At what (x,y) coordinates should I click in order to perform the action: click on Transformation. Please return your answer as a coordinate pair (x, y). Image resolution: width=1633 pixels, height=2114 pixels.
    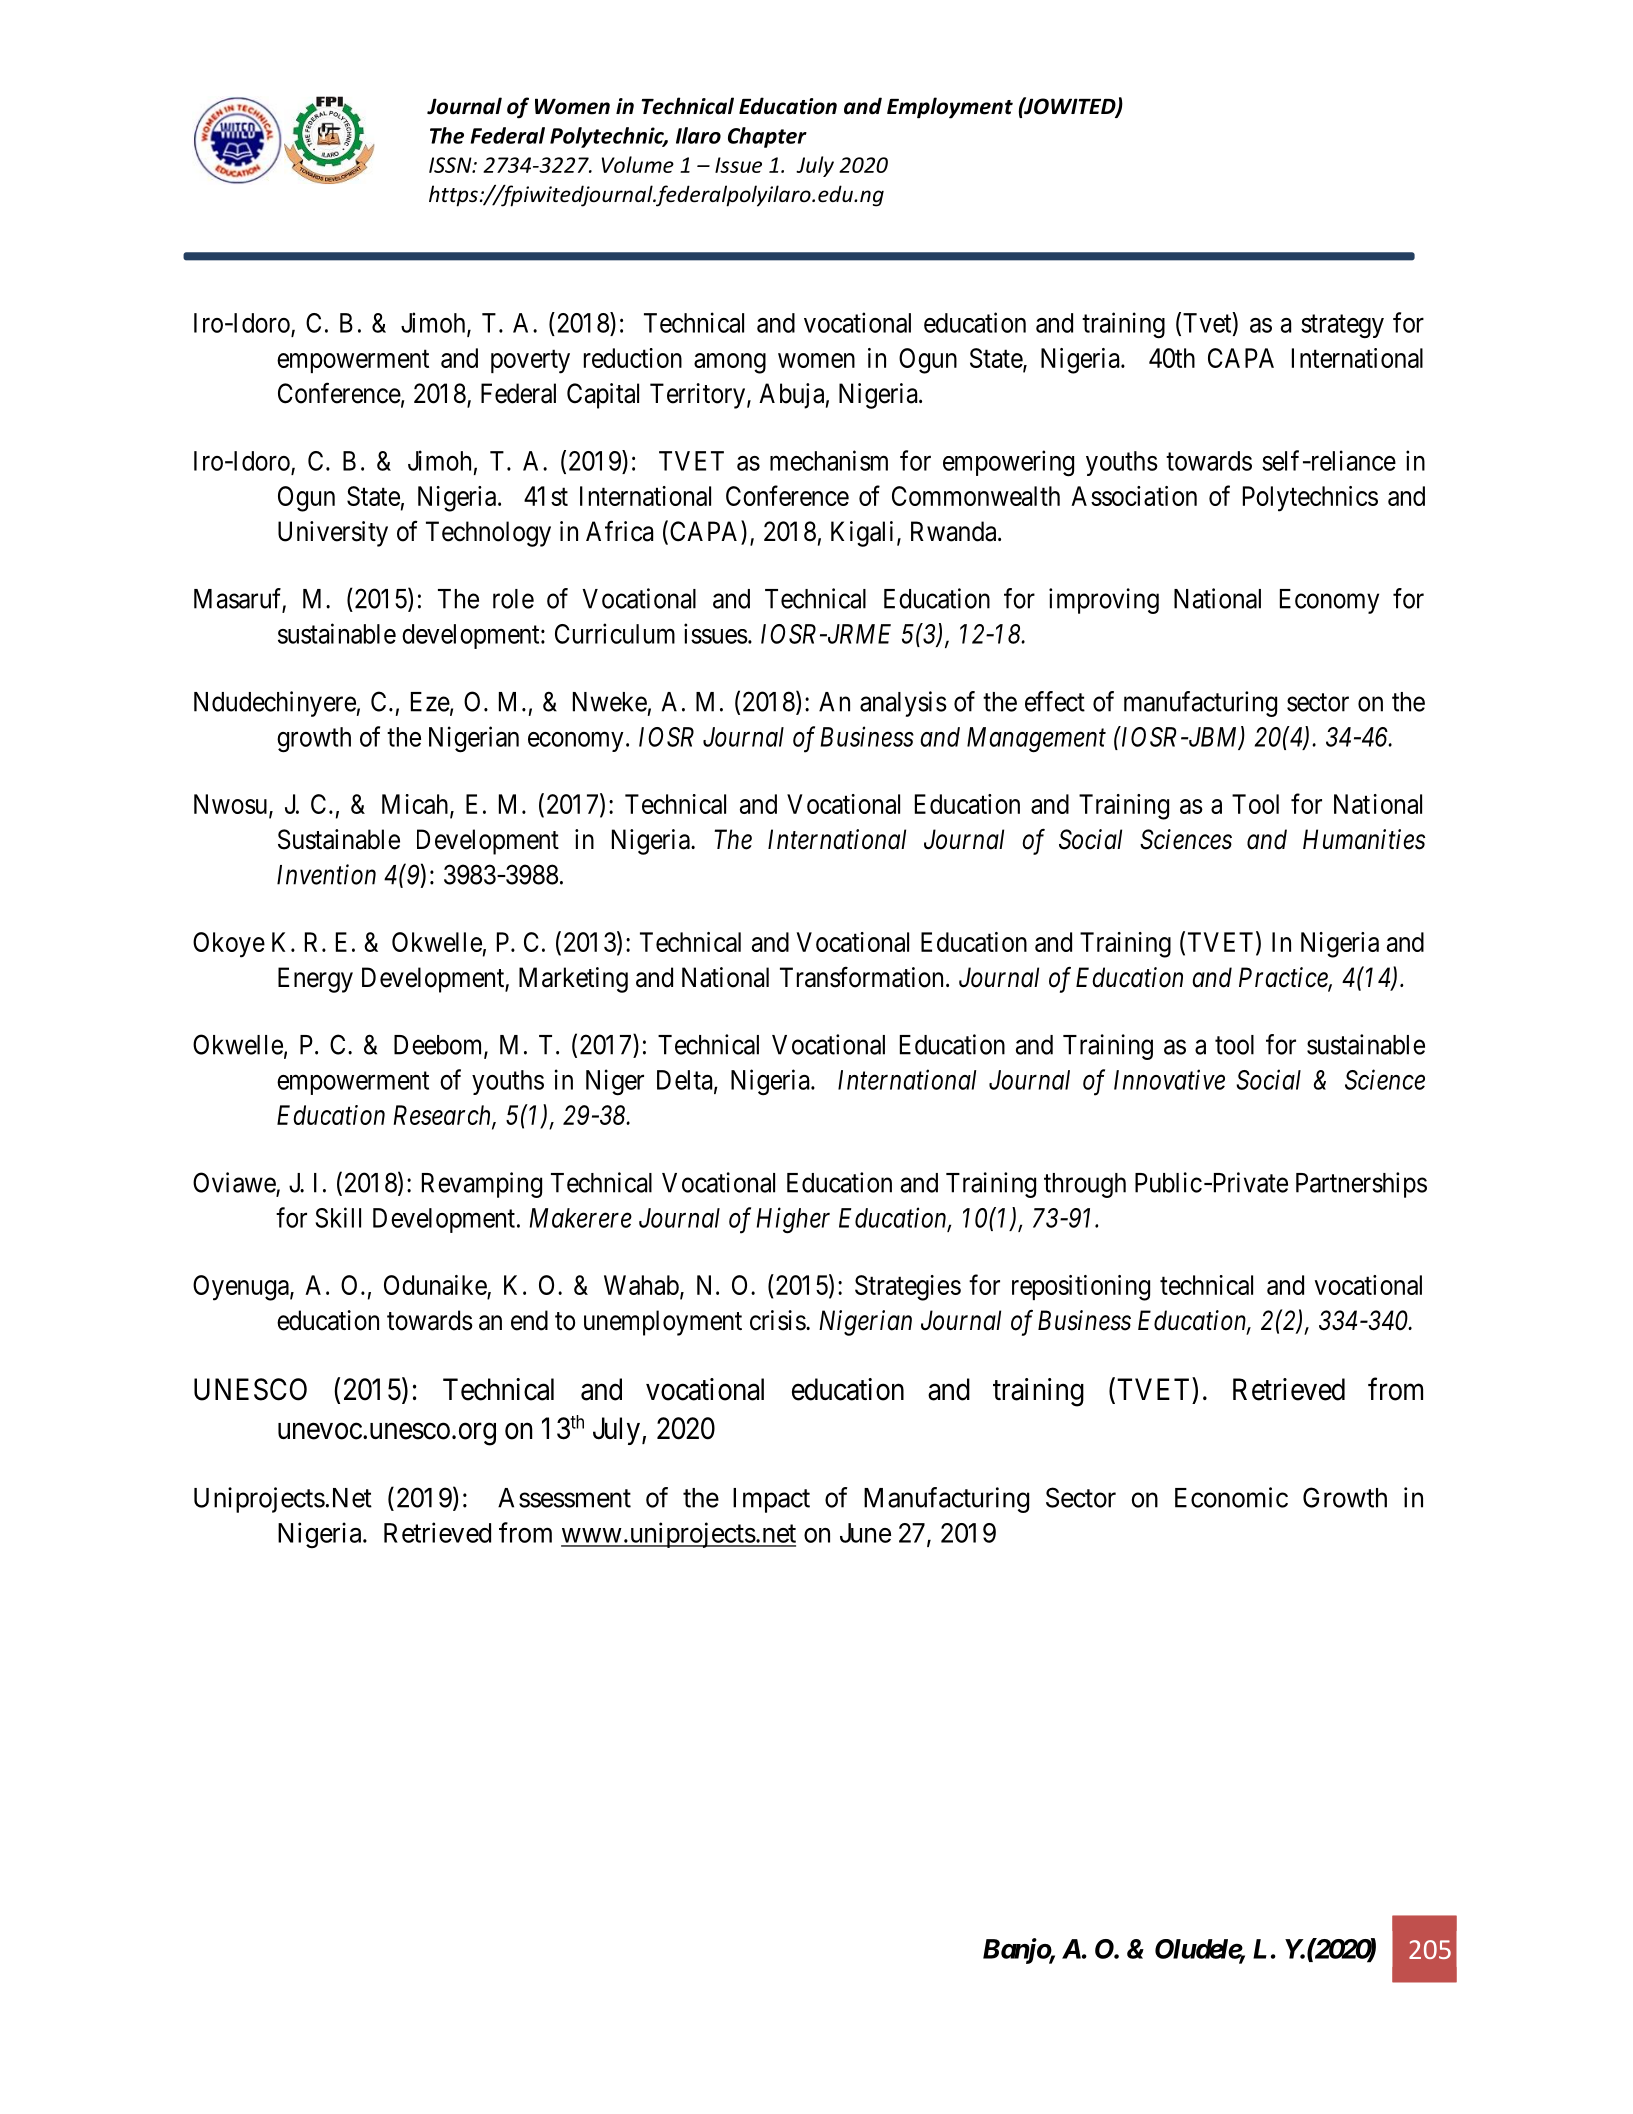
    Looking at the image, I should click on (861, 977).
